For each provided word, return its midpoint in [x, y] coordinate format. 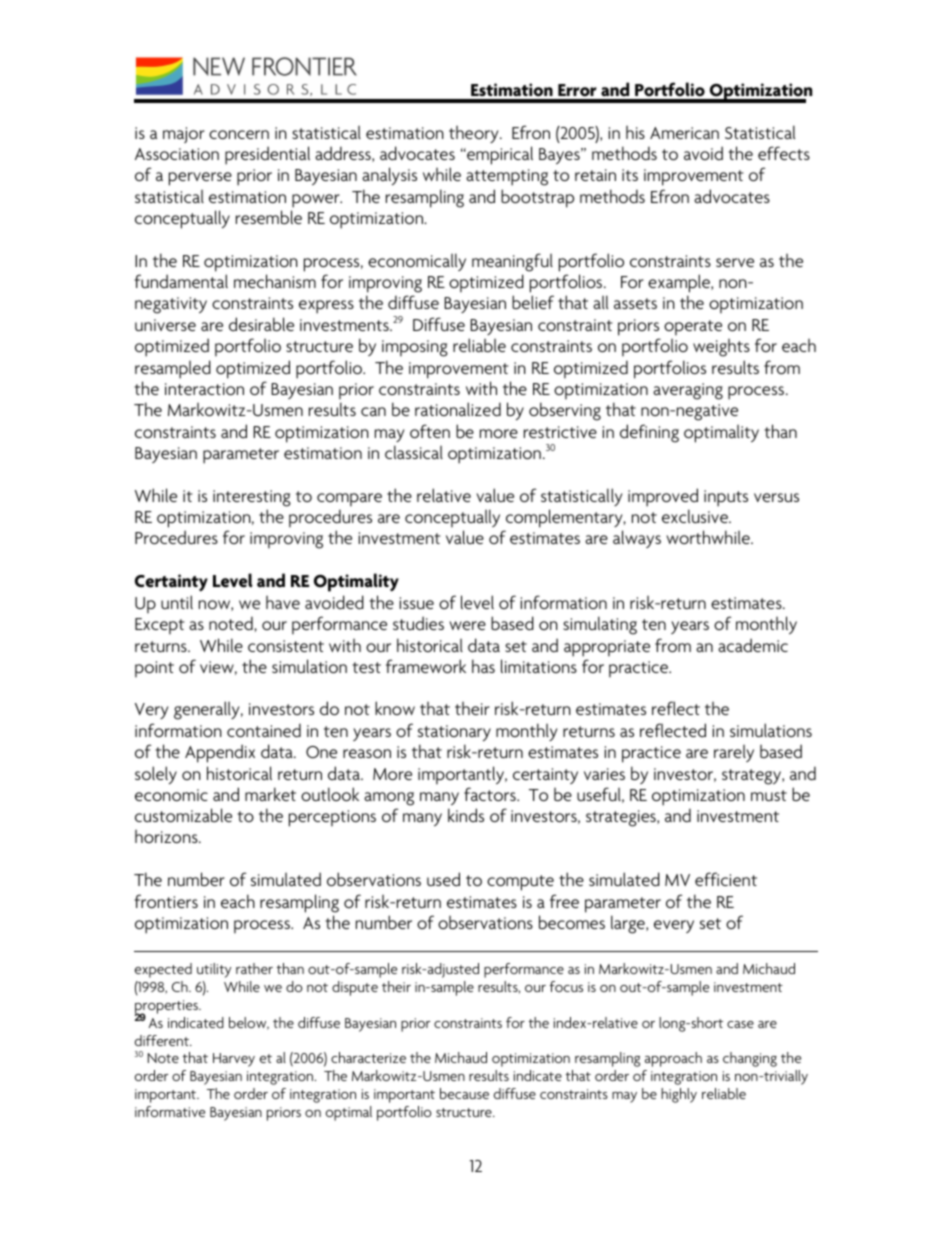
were [467, 625]
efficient [726, 879]
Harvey [234, 1060]
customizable [183, 815]
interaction [204, 389]
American [684, 133]
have [283, 602]
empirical [499, 155]
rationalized [458, 409]
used [443, 879]
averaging [688, 391]
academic [753, 645]
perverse [200, 179]
